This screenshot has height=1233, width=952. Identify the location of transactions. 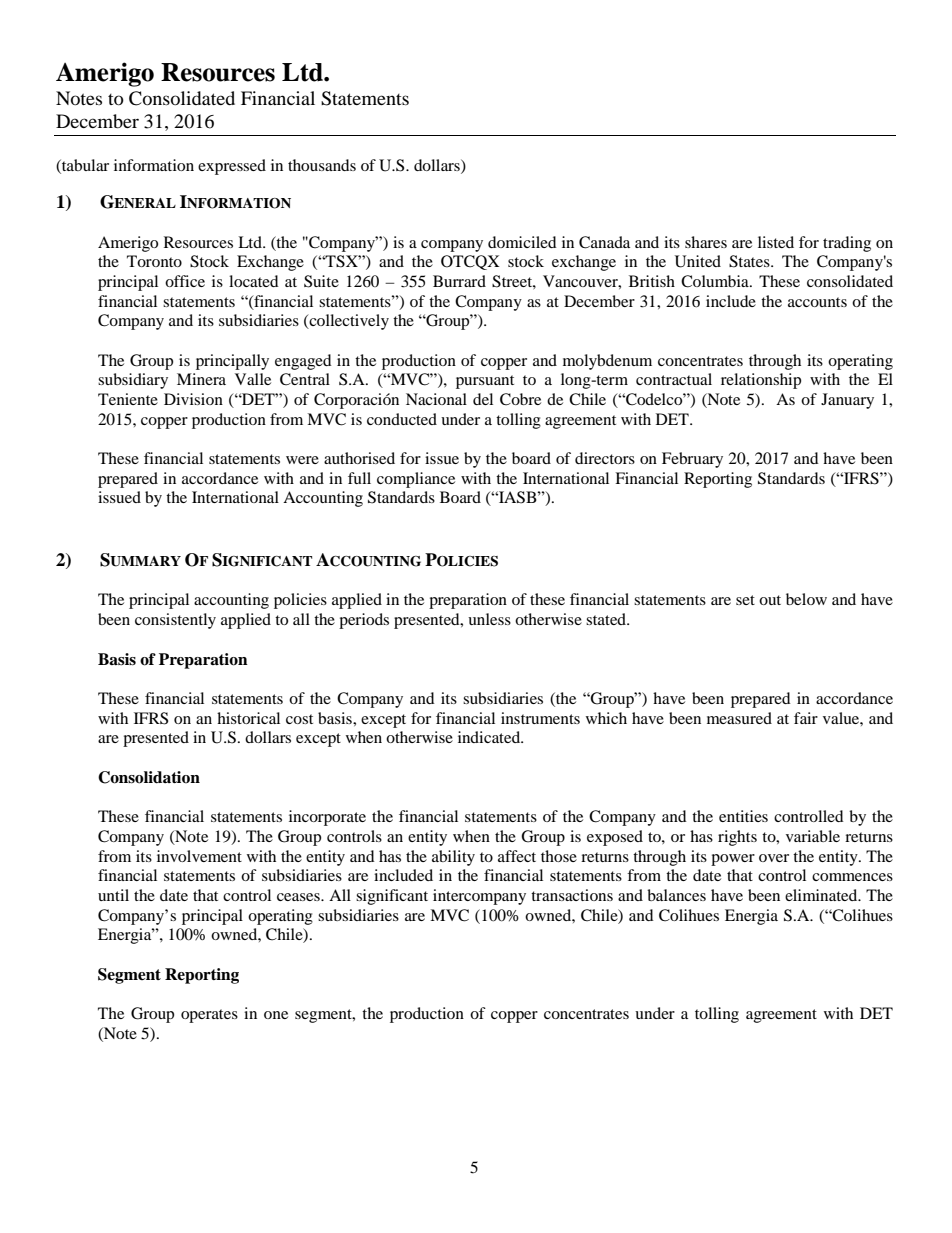
(572, 895).
